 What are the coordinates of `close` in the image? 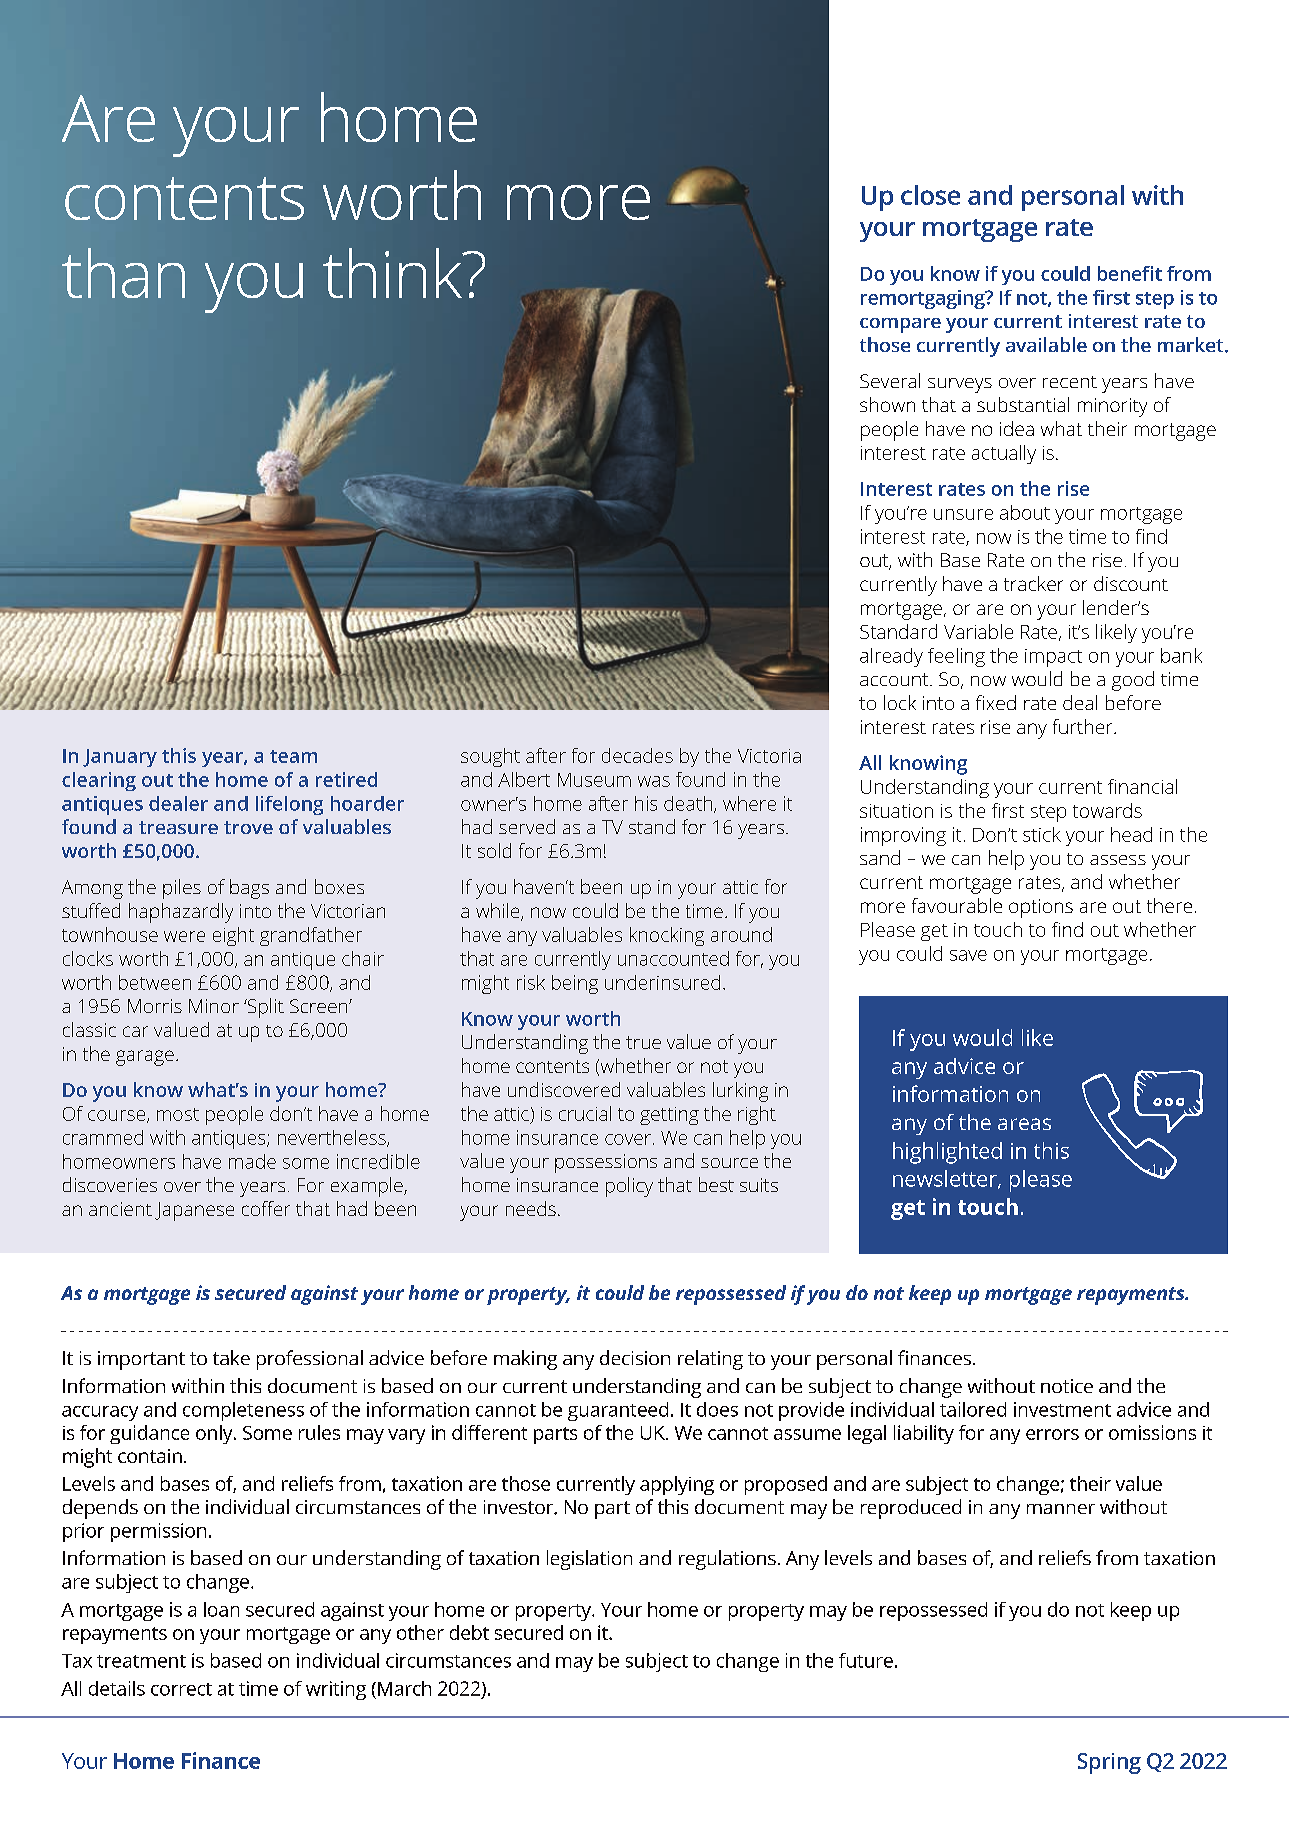 It's located at (930, 195).
